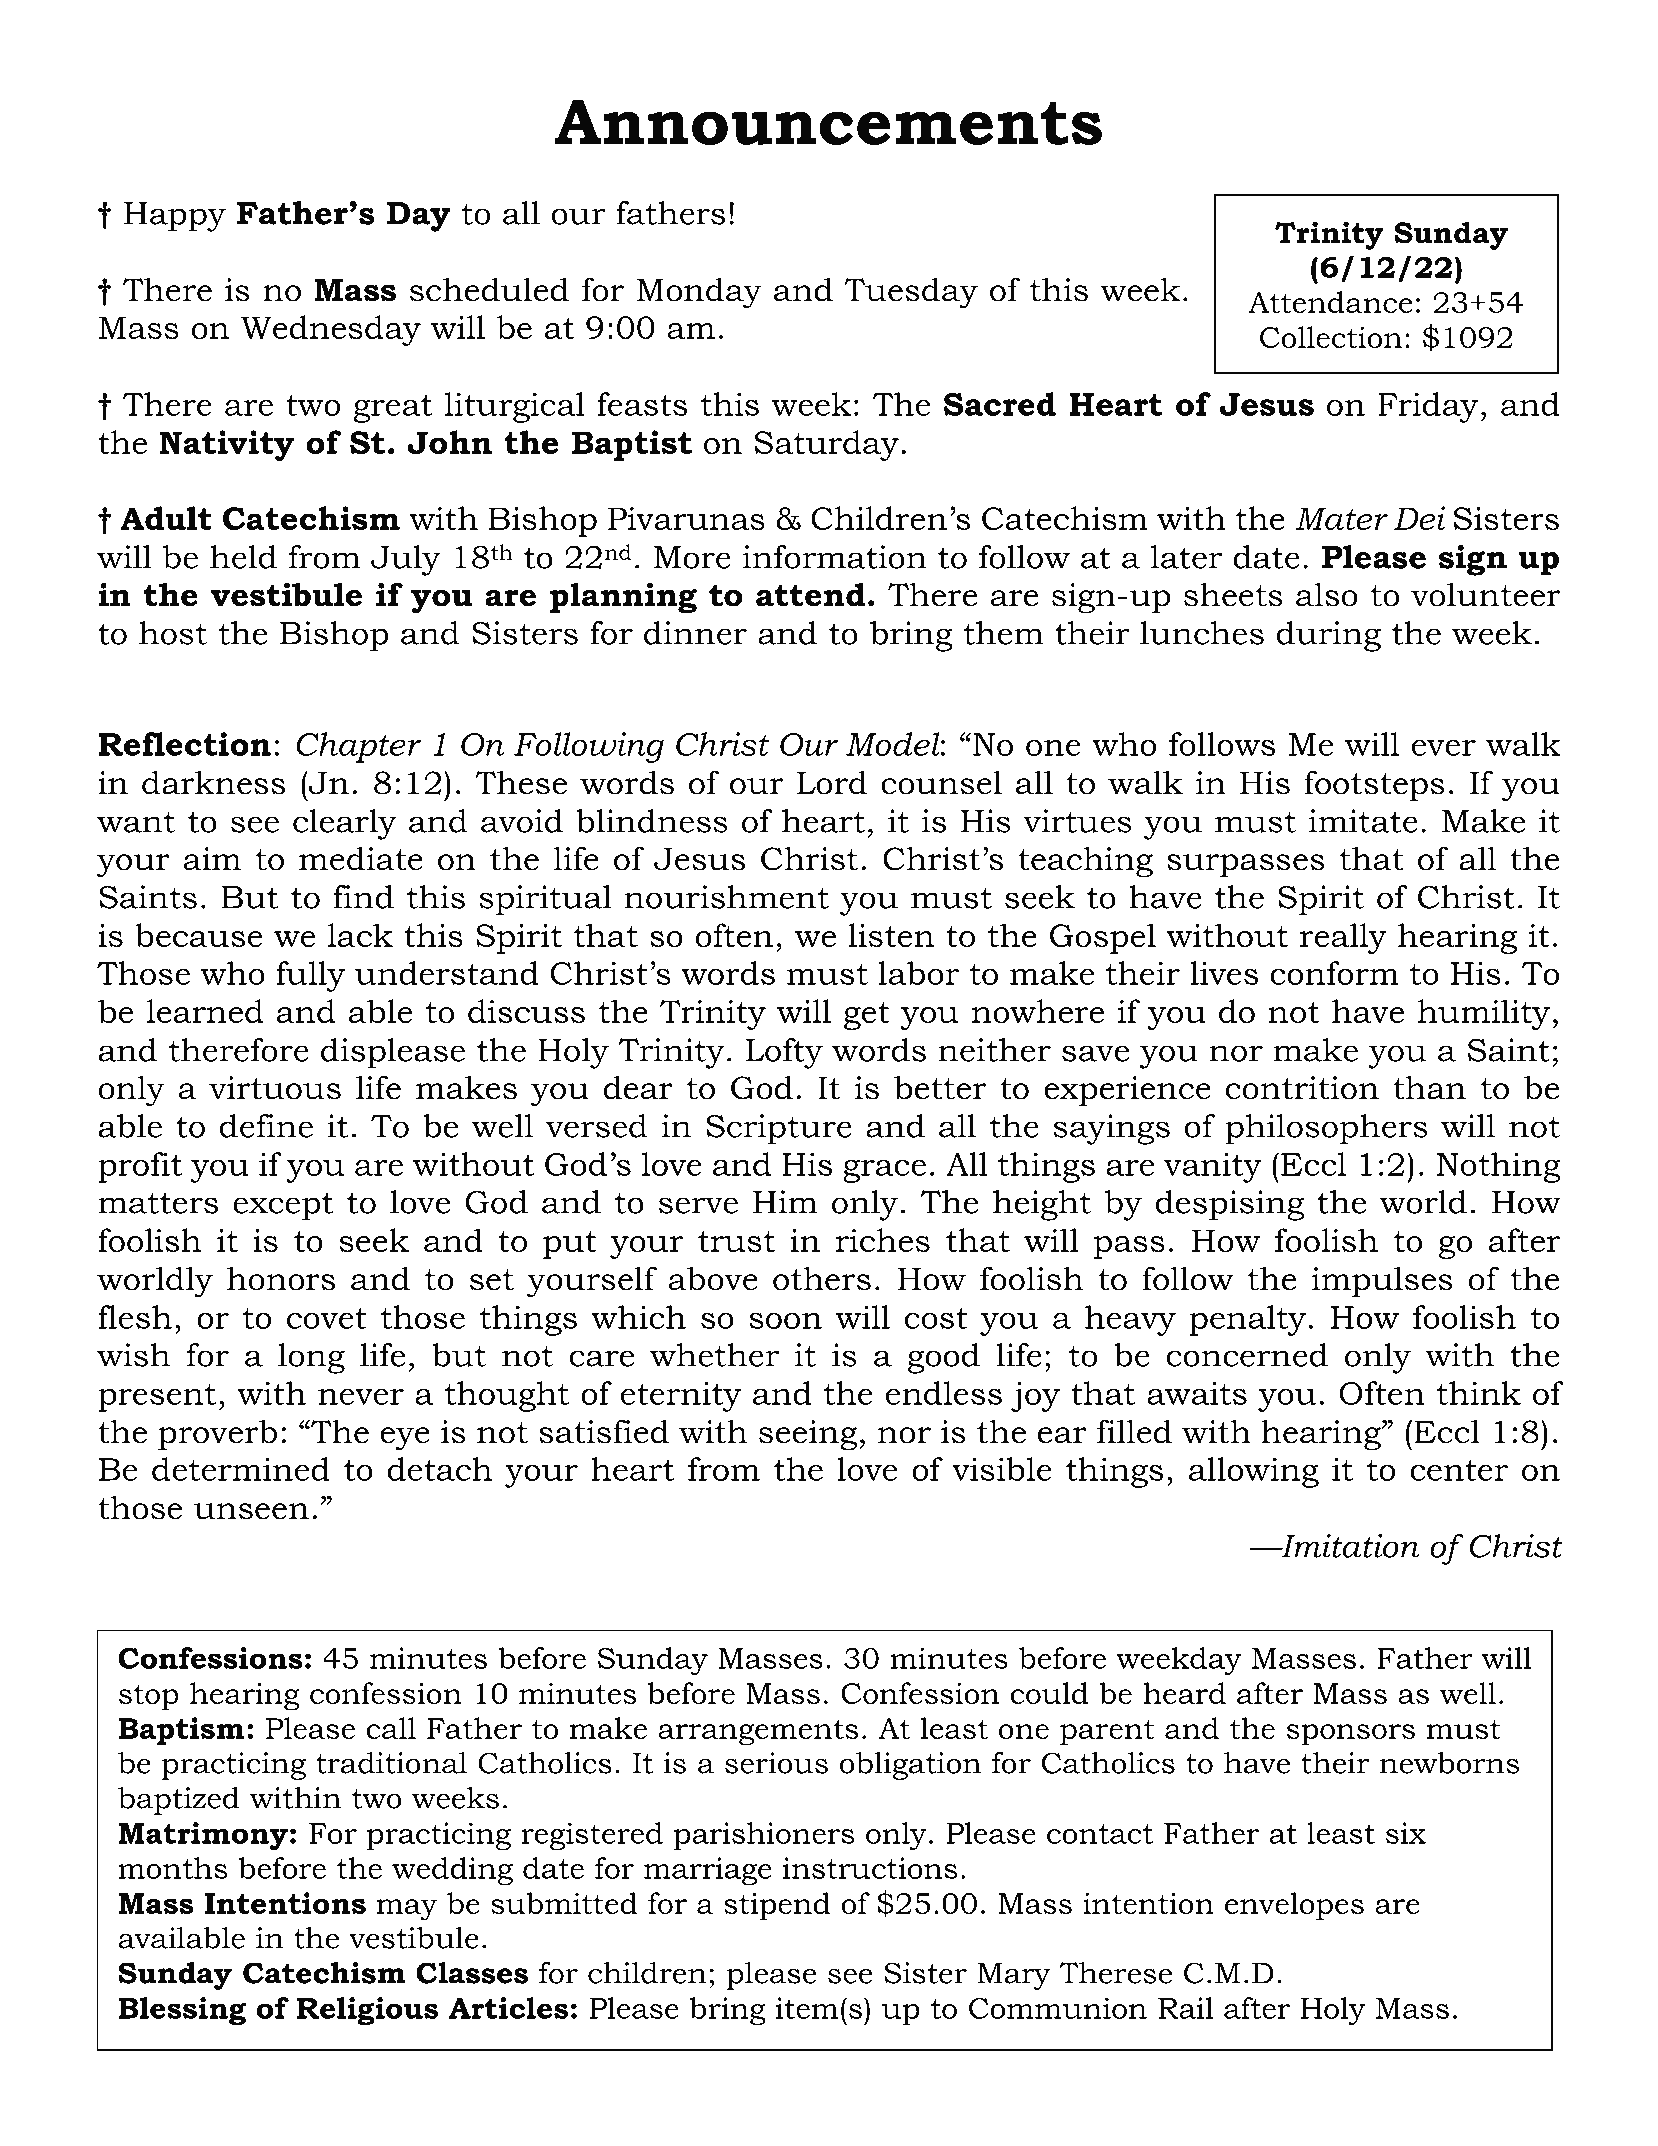  I want to click on Happy, so click(175, 217).
